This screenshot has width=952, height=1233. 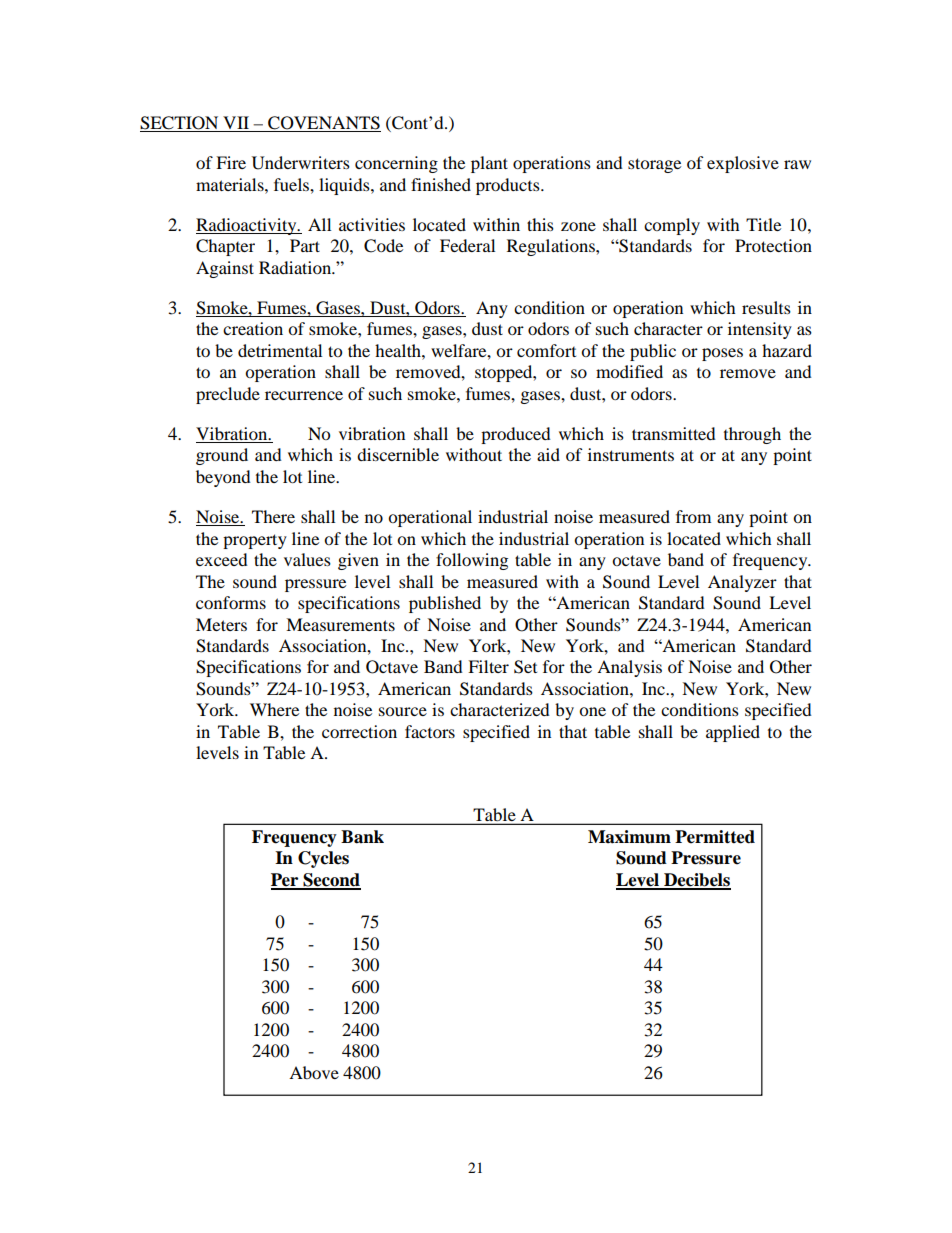 I want to click on explosive, so click(x=743, y=164).
